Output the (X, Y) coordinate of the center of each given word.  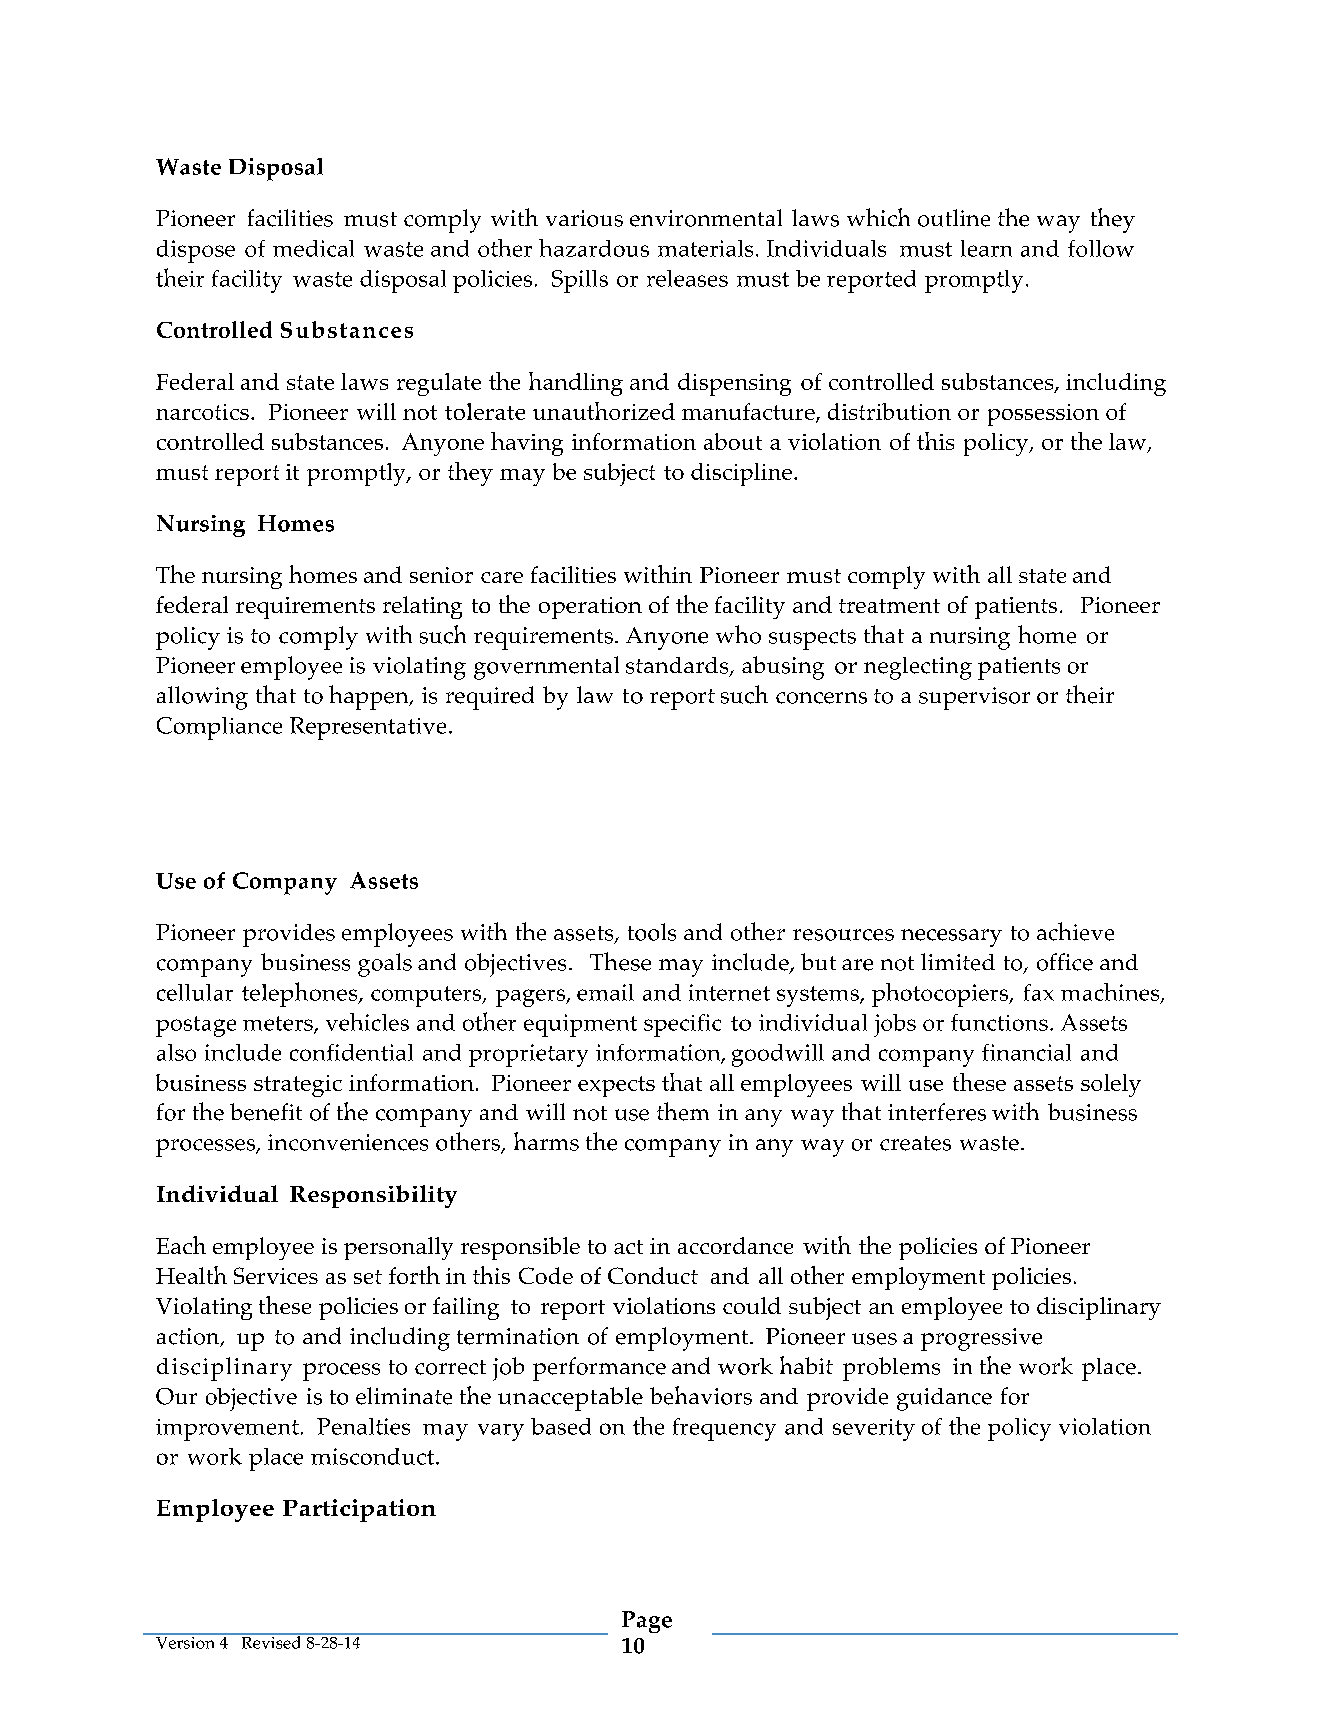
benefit (266, 1112)
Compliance (219, 728)
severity (874, 1430)
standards (678, 666)
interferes (937, 1112)
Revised (271, 1641)
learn (986, 248)
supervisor (974, 698)
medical (313, 248)
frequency (724, 1429)
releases (687, 278)
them (683, 1111)
